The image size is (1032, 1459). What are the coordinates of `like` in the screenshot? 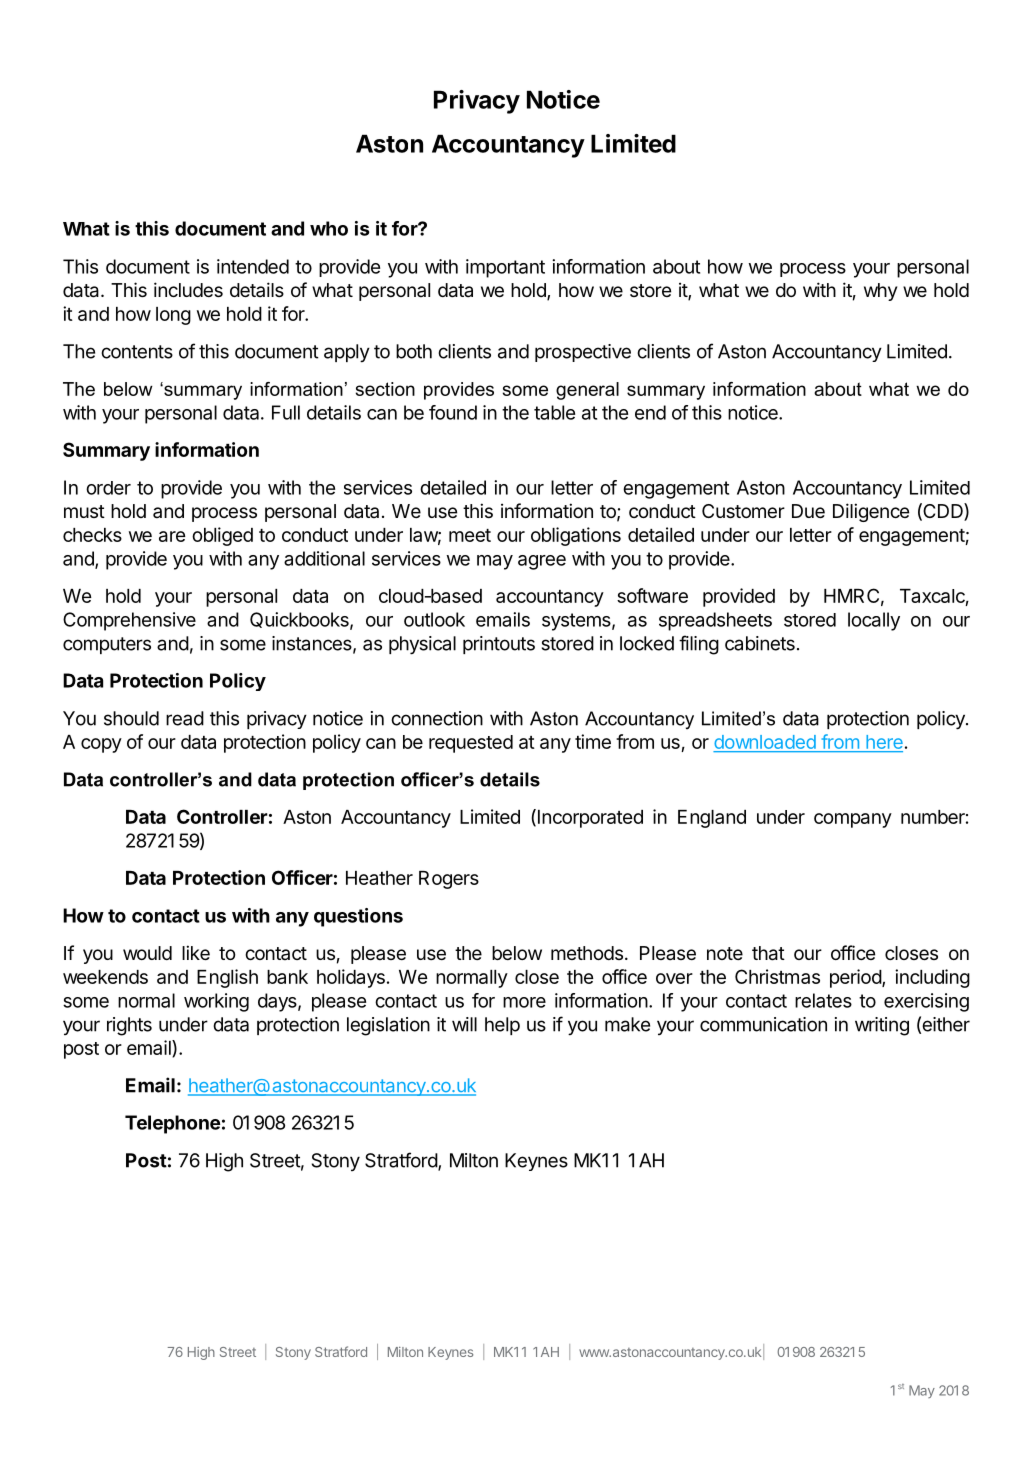 It's located at (196, 952).
